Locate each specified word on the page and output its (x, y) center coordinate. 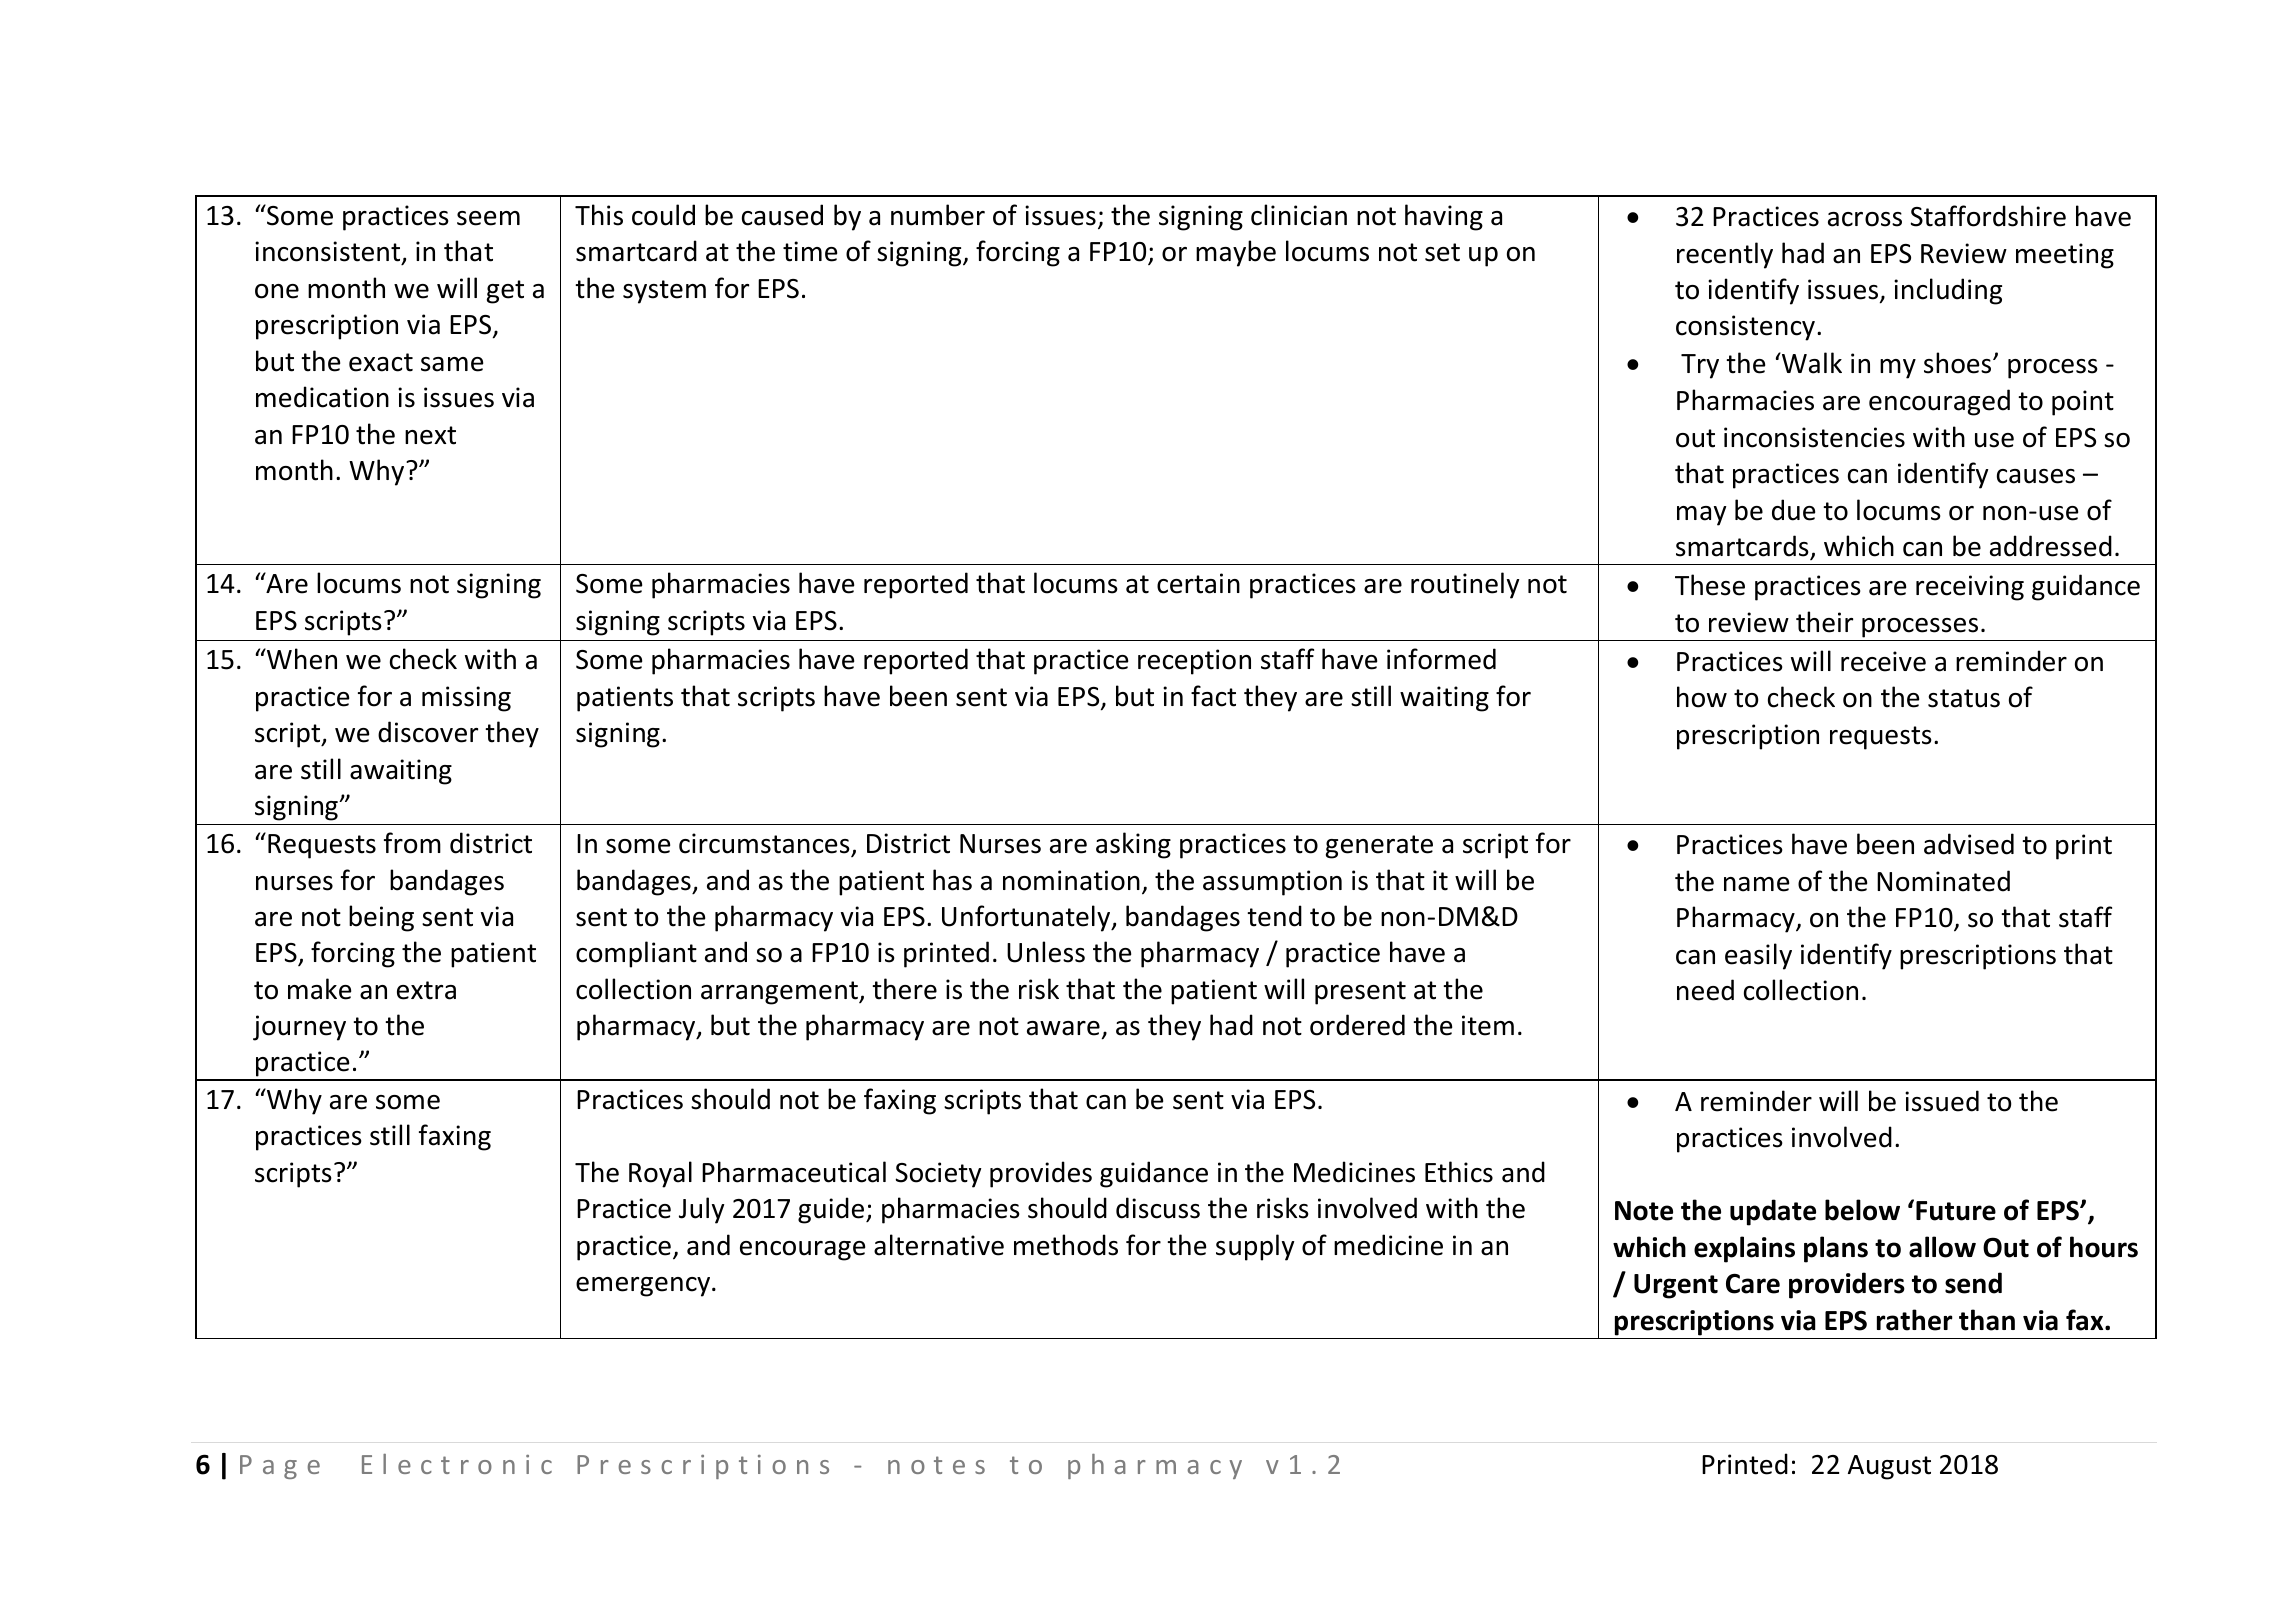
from (412, 843)
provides (1041, 1174)
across (1865, 219)
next (430, 435)
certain (1198, 583)
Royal (660, 1174)
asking (1133, 845)
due (1793, 510)
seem (488, 218)
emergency (644, 1287)
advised (1969, 844)
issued (1942, 1101)
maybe (1236, 253)
